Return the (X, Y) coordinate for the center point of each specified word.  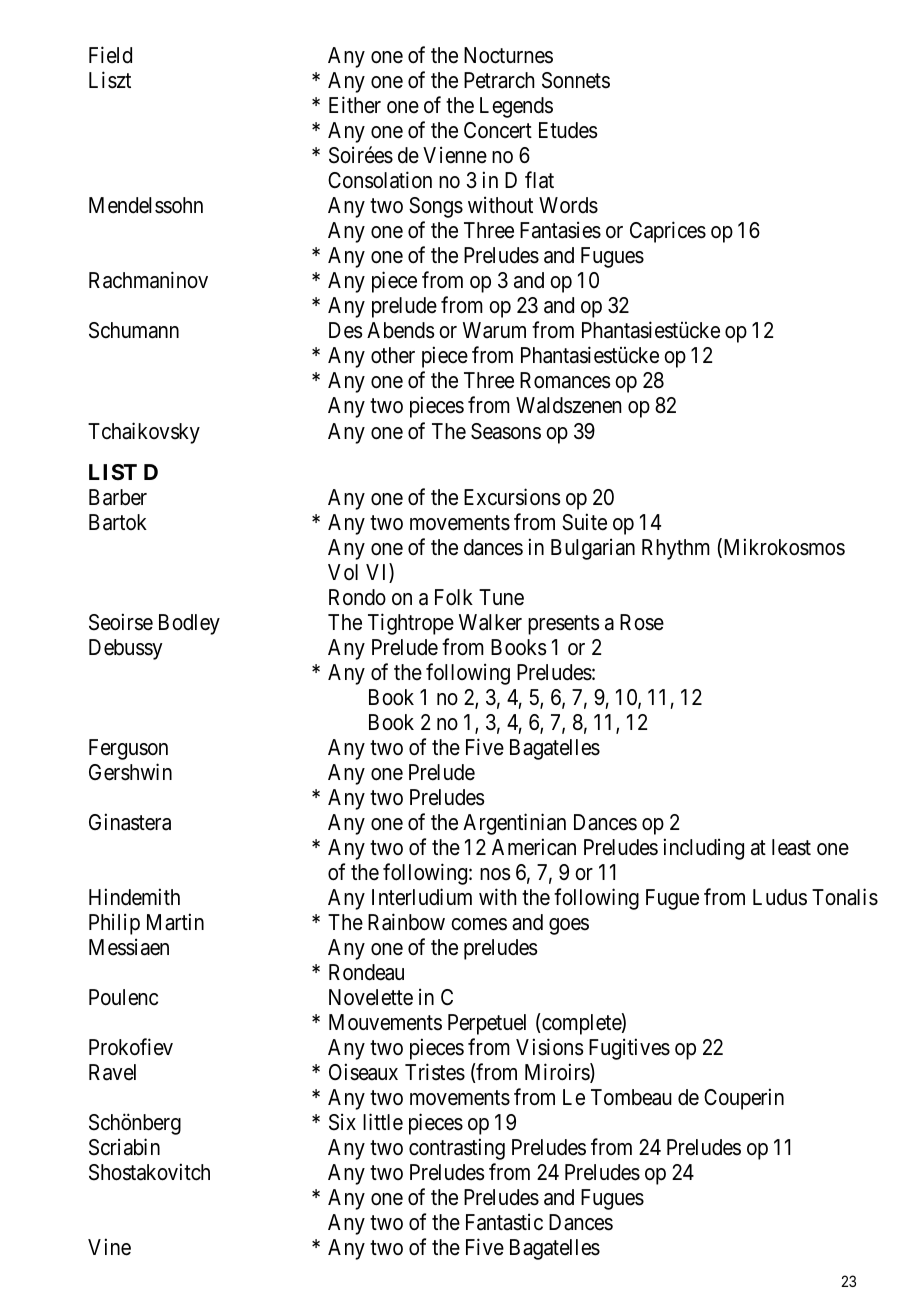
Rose (642, 622)
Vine (109, 1247)
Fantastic (504, 1222)
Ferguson (128, 749)
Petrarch (499, 80)
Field (110, 55)
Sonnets (576, 80)
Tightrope (411, 624)
